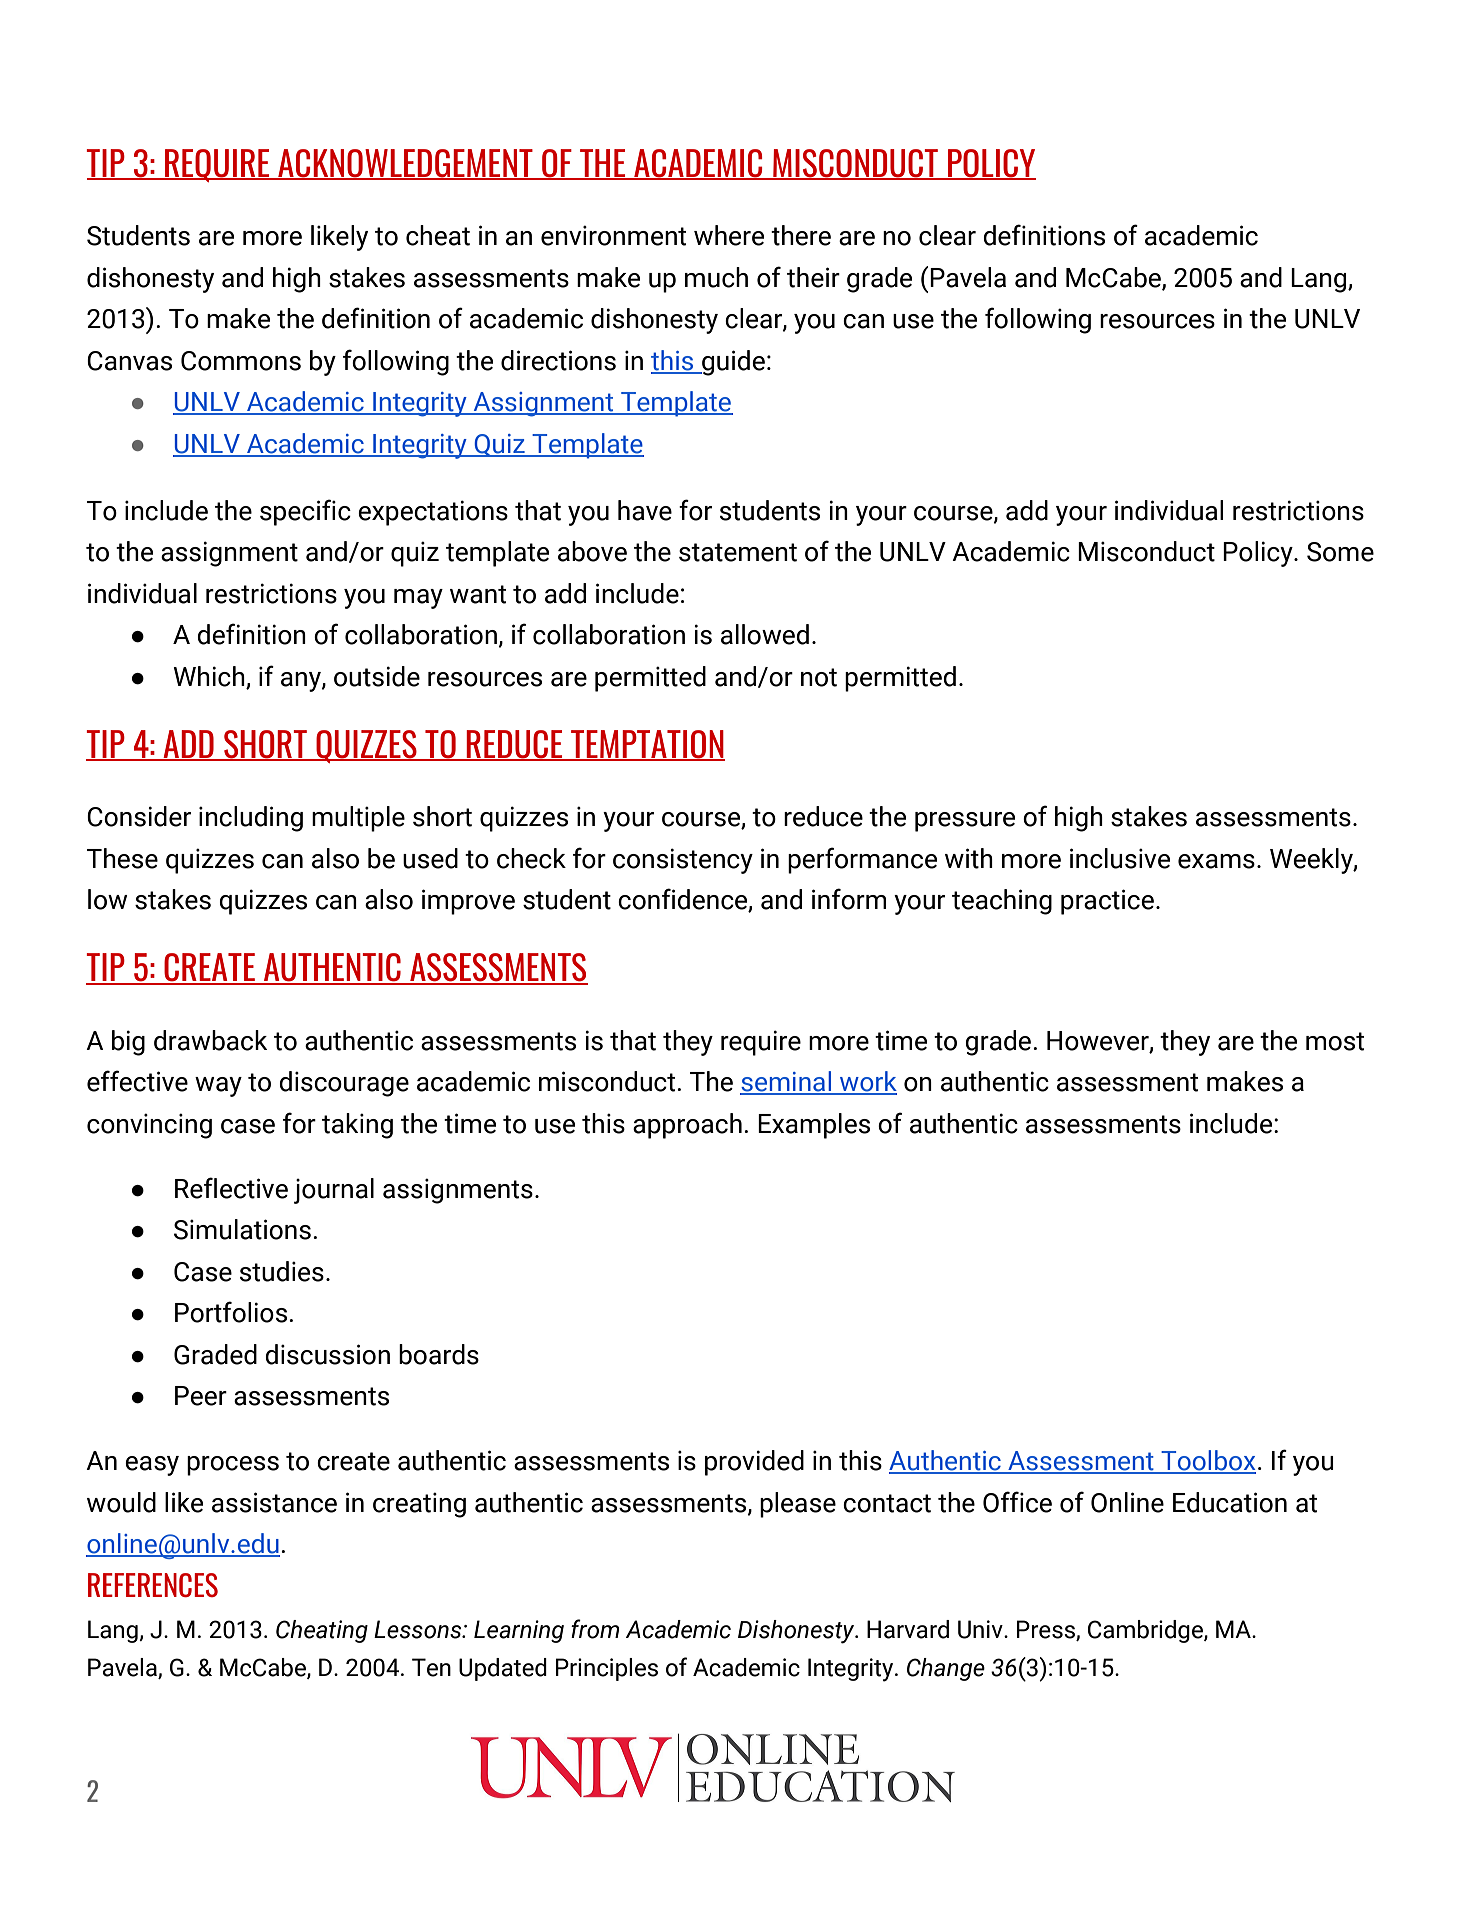 The width and height of the screenshot is (1472, 1905). What do you see at coordinates (153, 1585) in the screenshot?
I see `REFERENCES` at bounding box center [153, 1585].
